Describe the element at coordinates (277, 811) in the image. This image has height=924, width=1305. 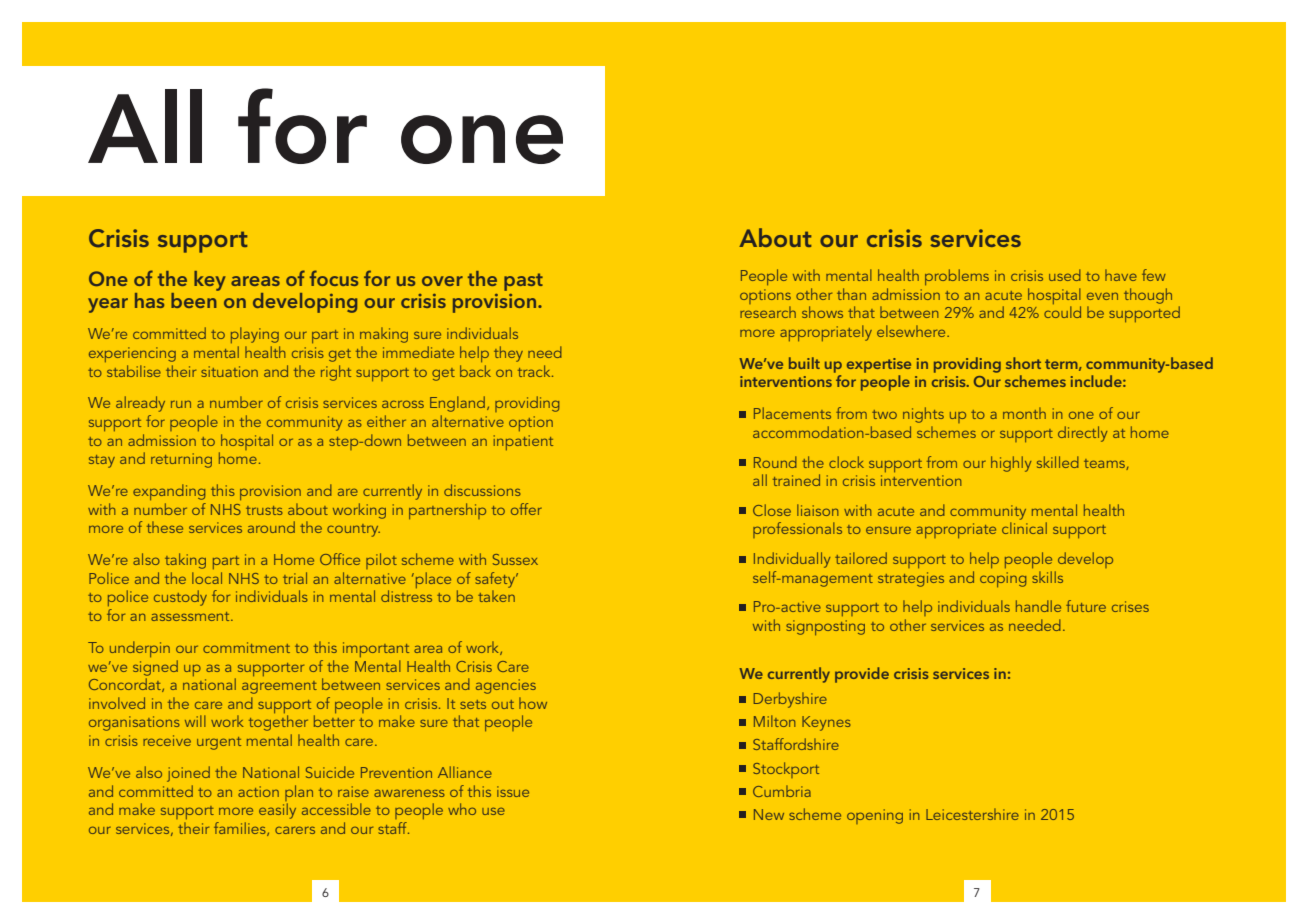
I see `easily` at that location.
